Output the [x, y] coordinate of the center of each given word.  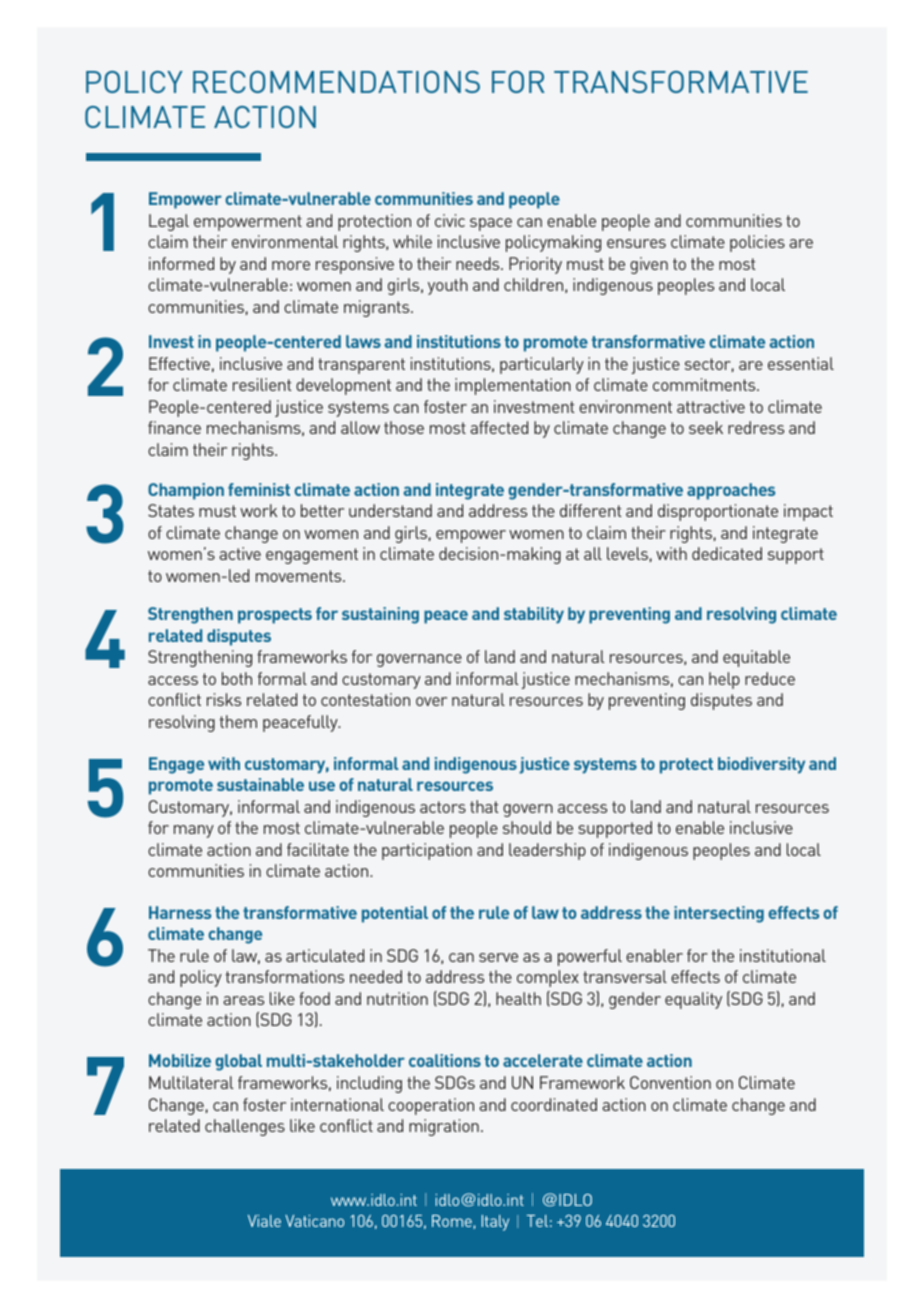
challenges [245, 1127]
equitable [756, 658]
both [237, 678]
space [491, 224]
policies [757, 243]
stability [534, 615]
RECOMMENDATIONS [336, 82]
